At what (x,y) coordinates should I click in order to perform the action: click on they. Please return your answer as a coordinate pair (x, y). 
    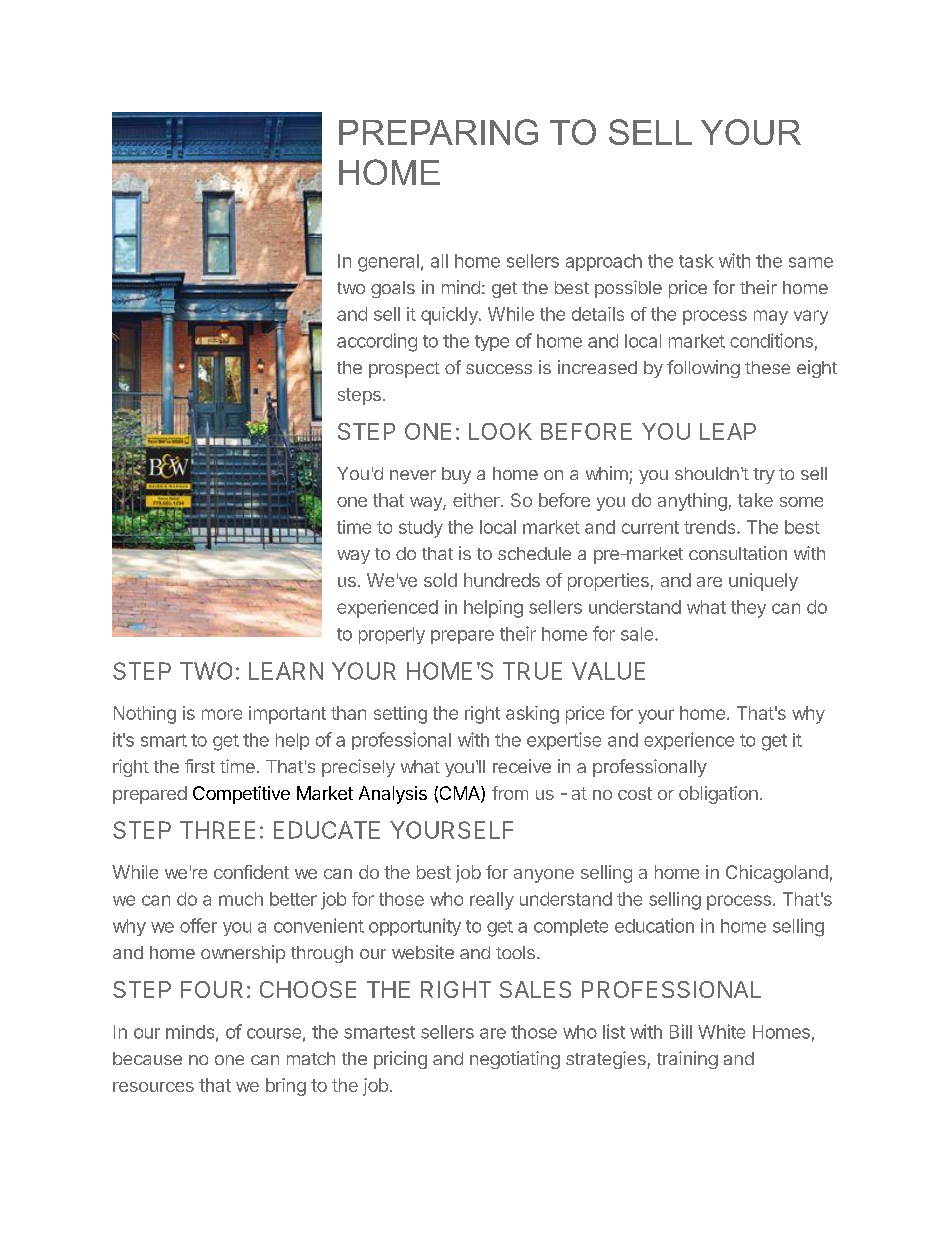
    Looking at the image, I should click on (748, 609).
